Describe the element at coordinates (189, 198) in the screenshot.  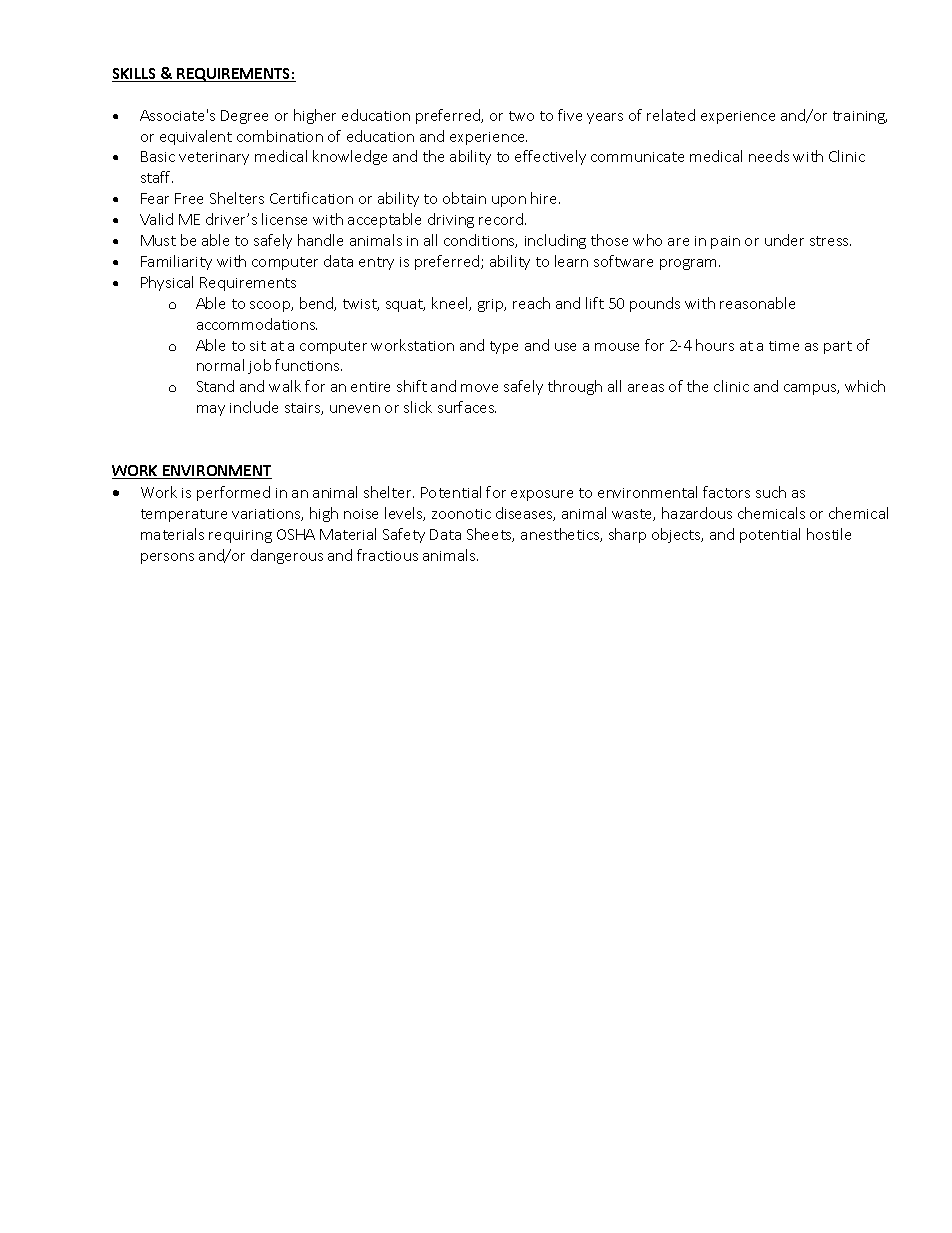
I see `Free` at that location.
